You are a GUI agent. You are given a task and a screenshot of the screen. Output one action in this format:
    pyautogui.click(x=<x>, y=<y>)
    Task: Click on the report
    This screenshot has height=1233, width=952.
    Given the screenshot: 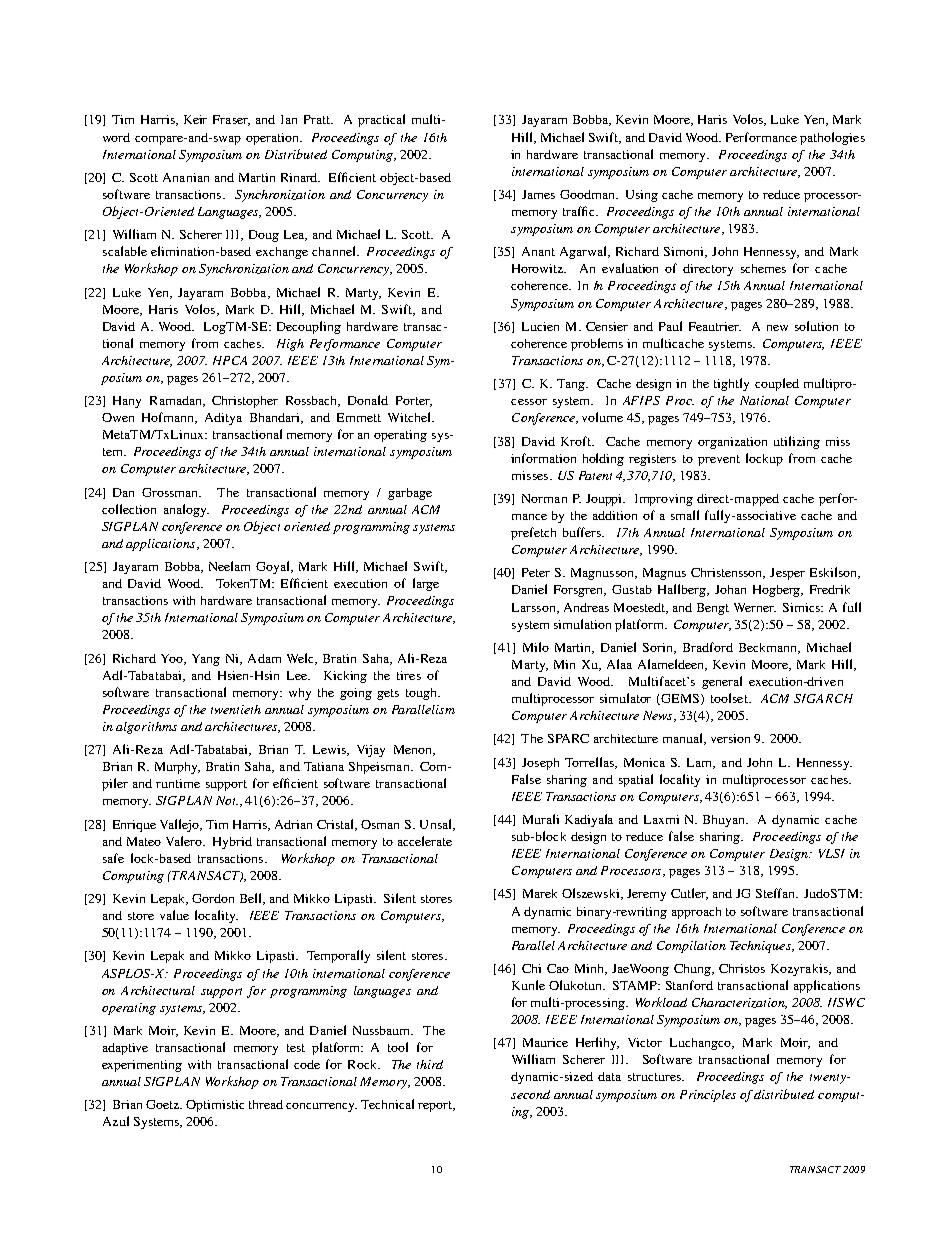 What is the action you would take?
    pyautogui.click(x=436, y=1106)
